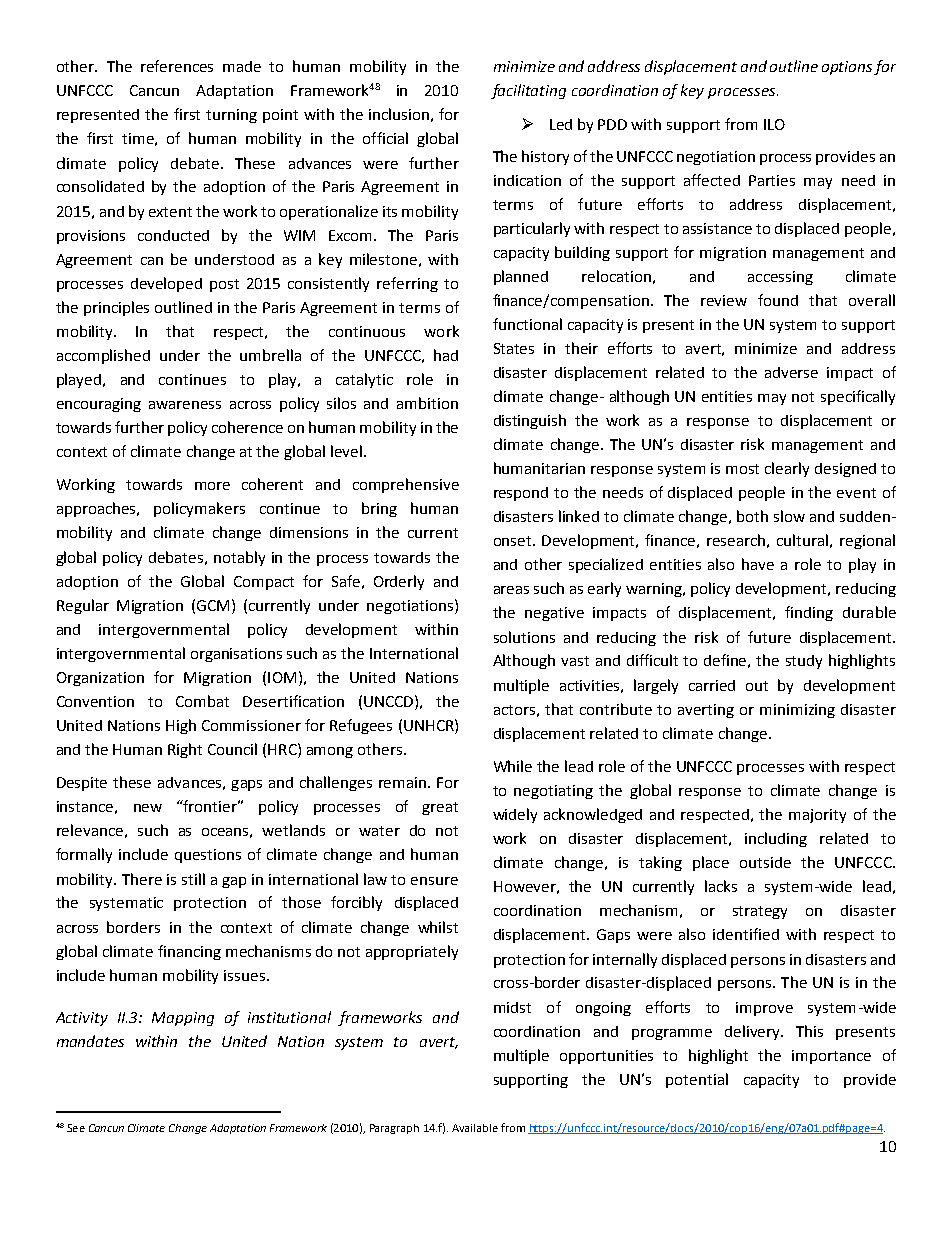 The height and width of the screenshot is (1233, 952). What do you see at coordinates (213, 605) in the screenshot?
I see `GCM` at bounding box center [213, 605].
